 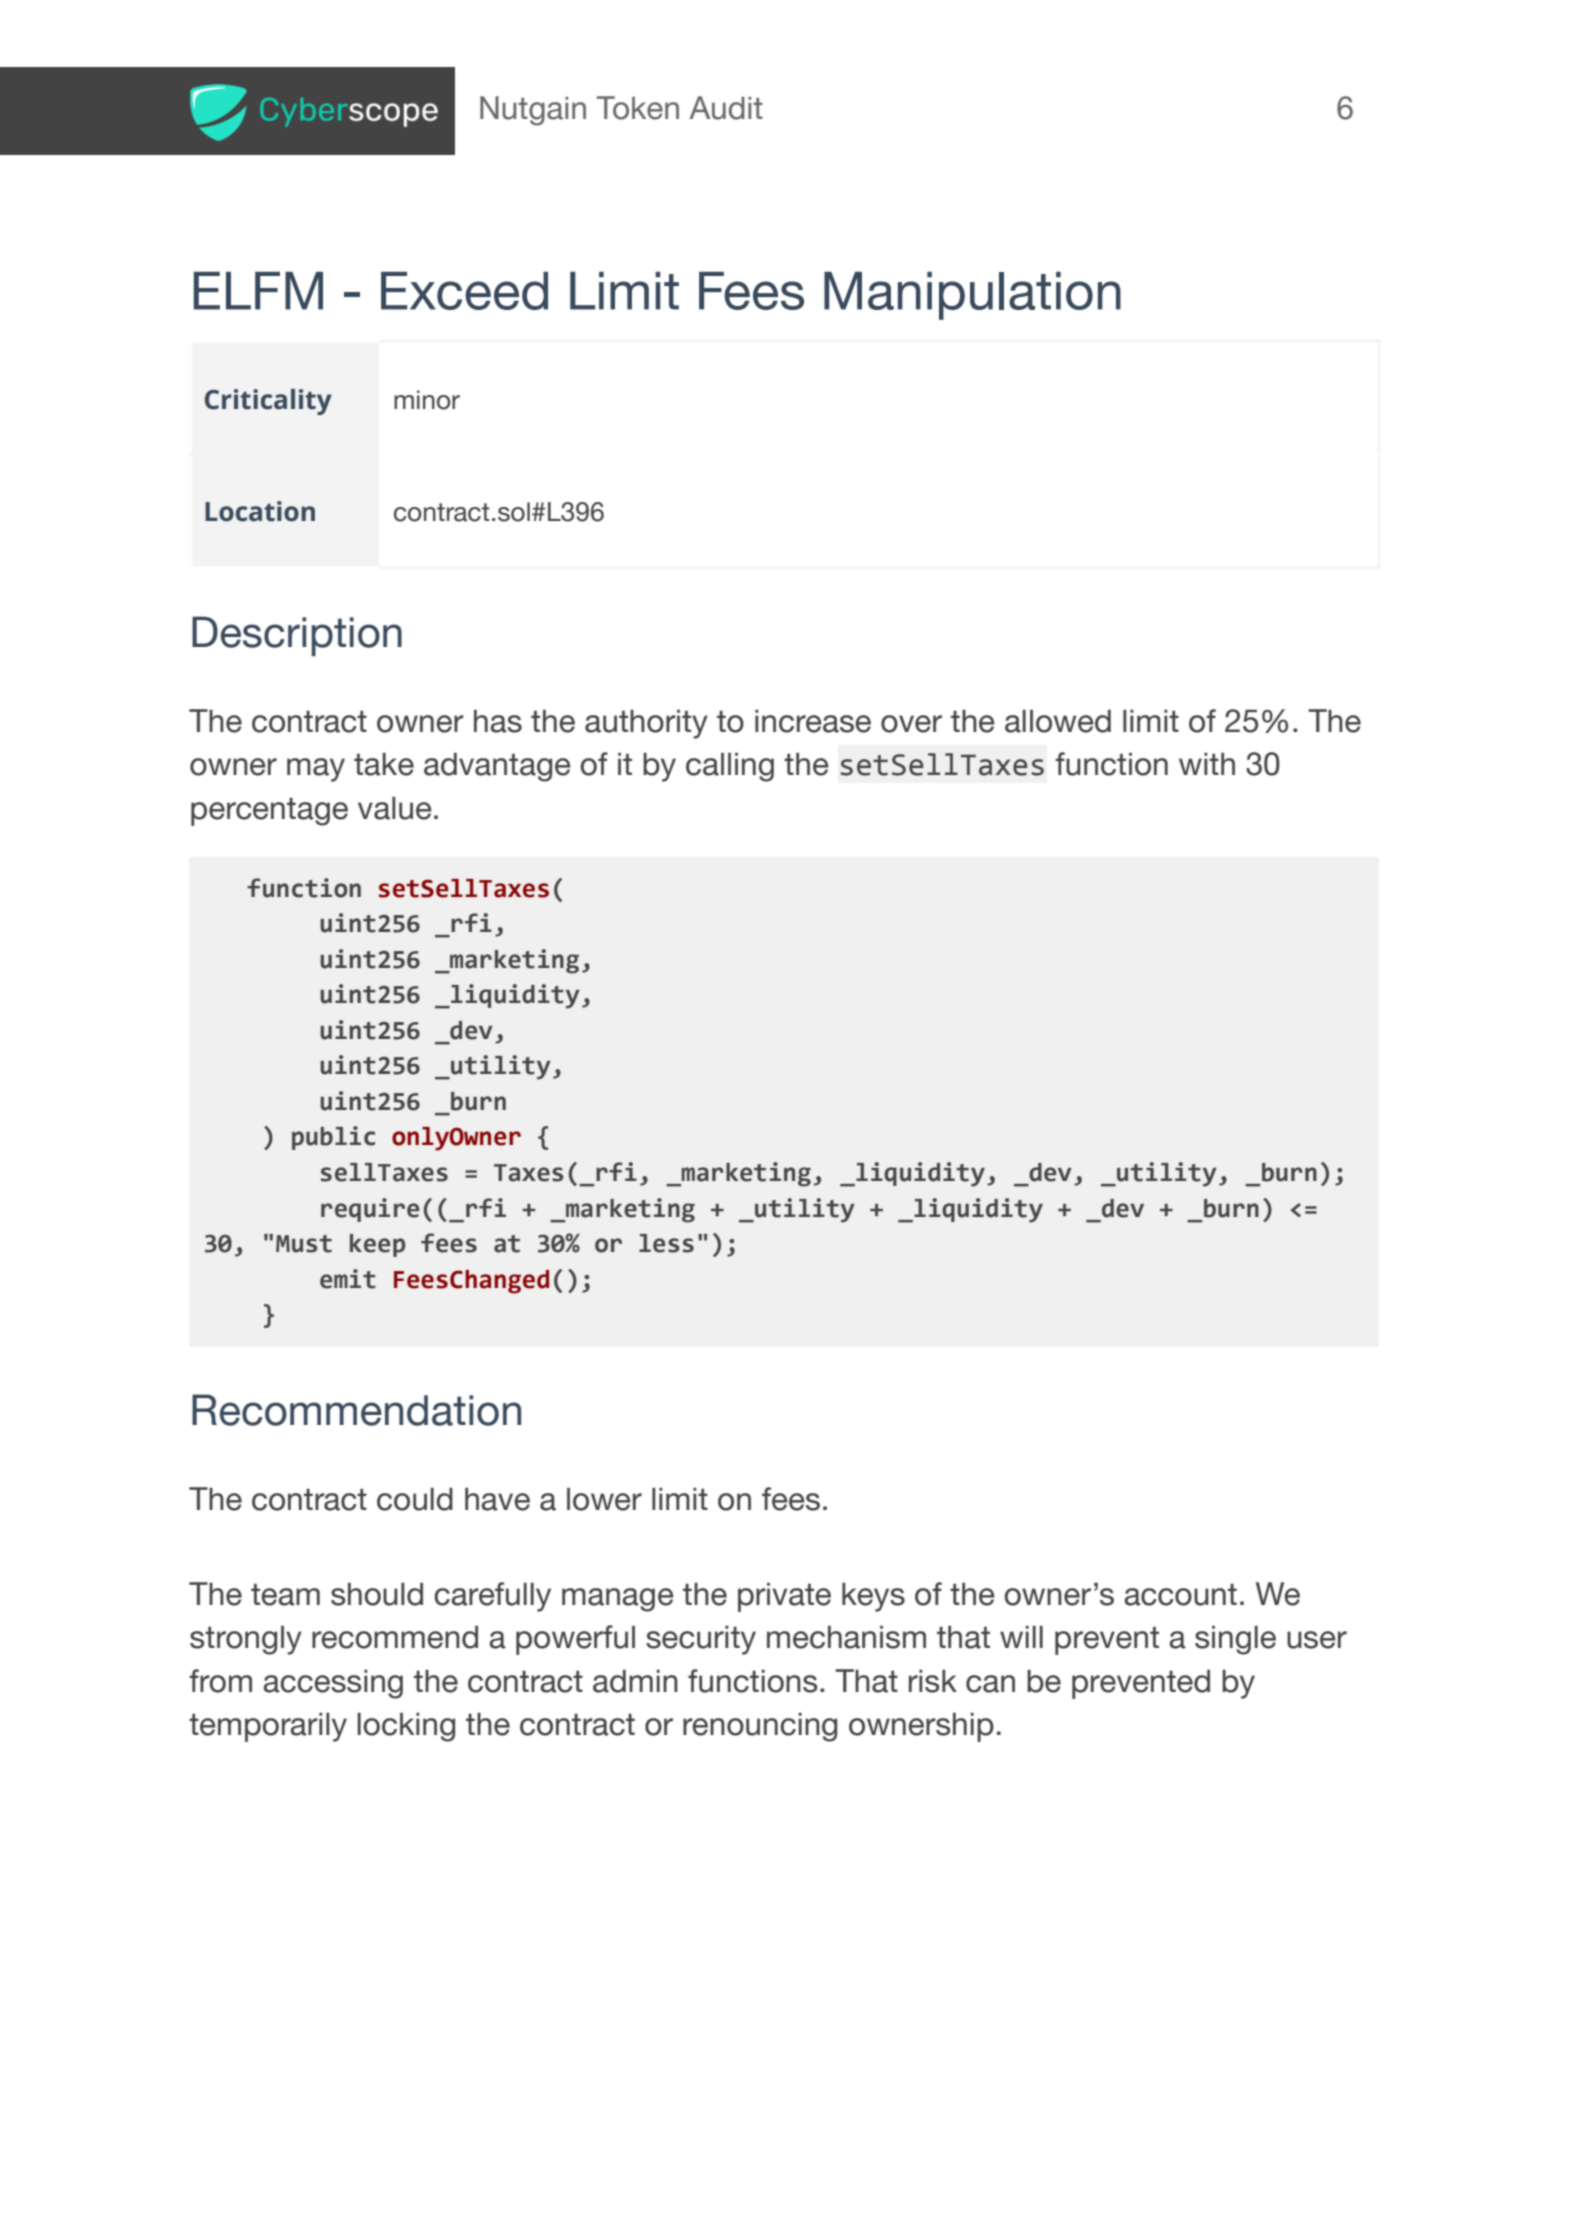 What do you see at coordinates (333, 1684) in the document?
I see `accessing` at bounding box center [333, 1684].
